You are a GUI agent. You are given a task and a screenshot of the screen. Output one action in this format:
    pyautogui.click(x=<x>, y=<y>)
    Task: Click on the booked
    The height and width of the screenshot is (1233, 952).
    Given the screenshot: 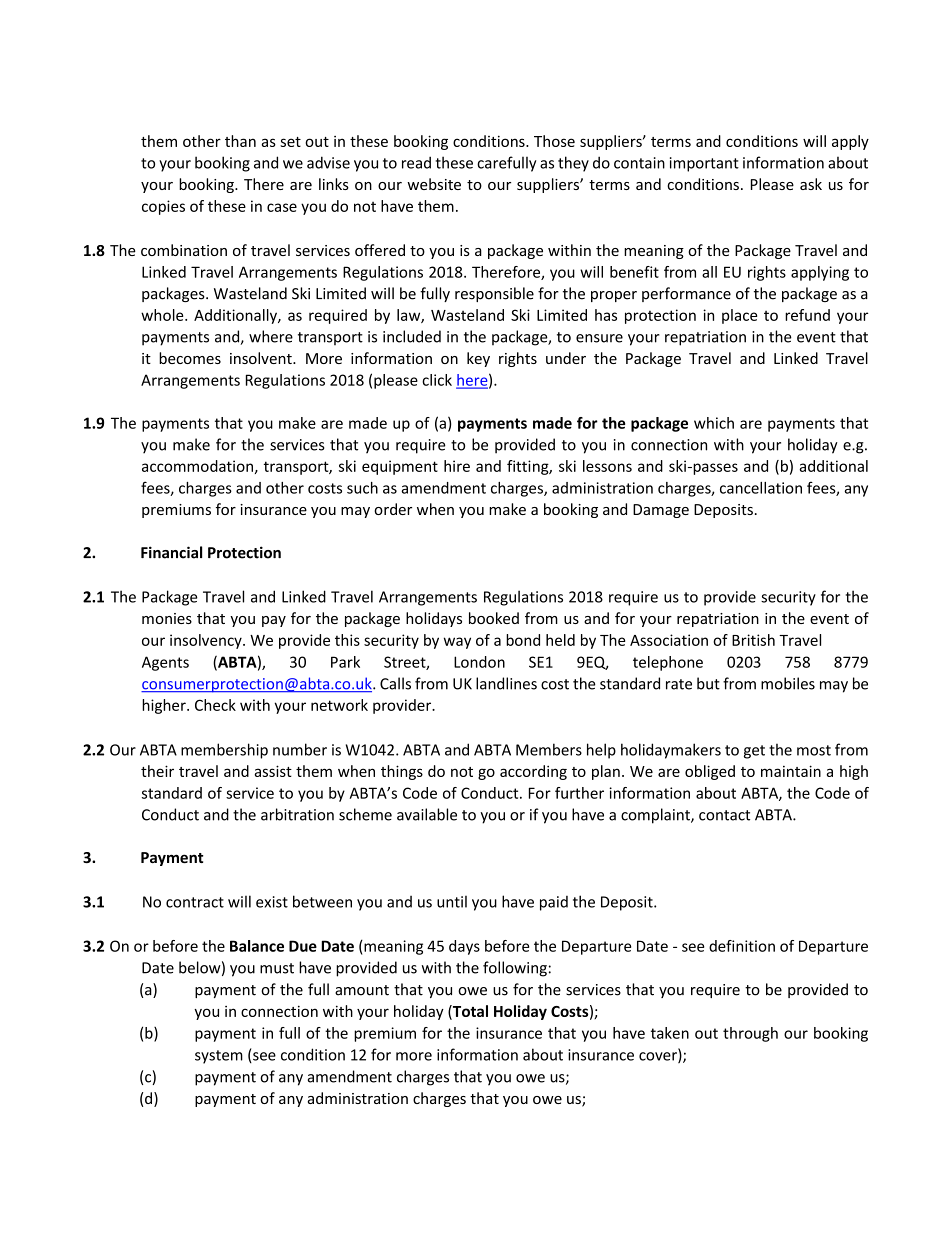 What is the action you would take?
    pyautogui.click(x=494, y=618)
